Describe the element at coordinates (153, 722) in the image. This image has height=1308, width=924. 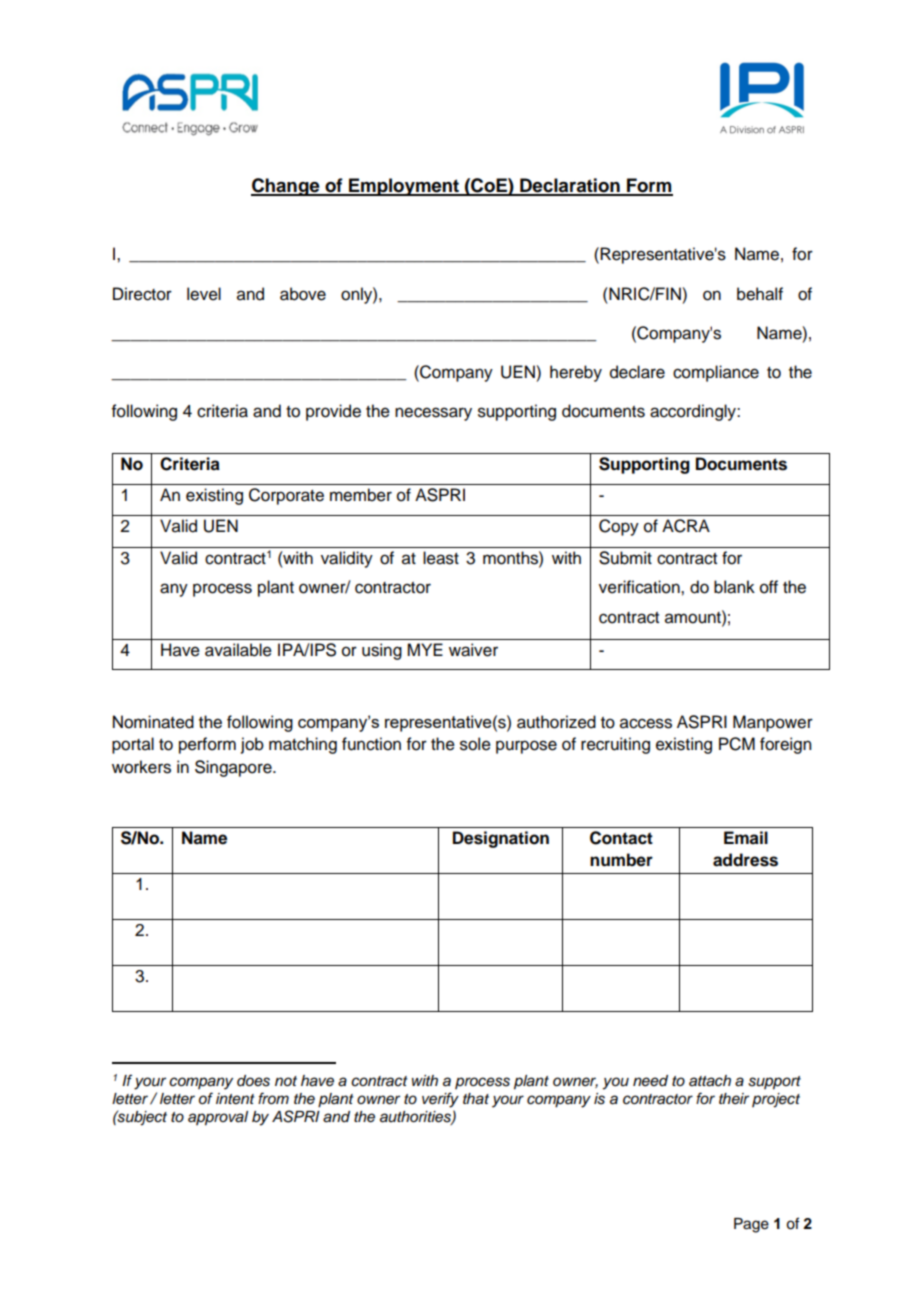
I see `Nominated` at that location.
